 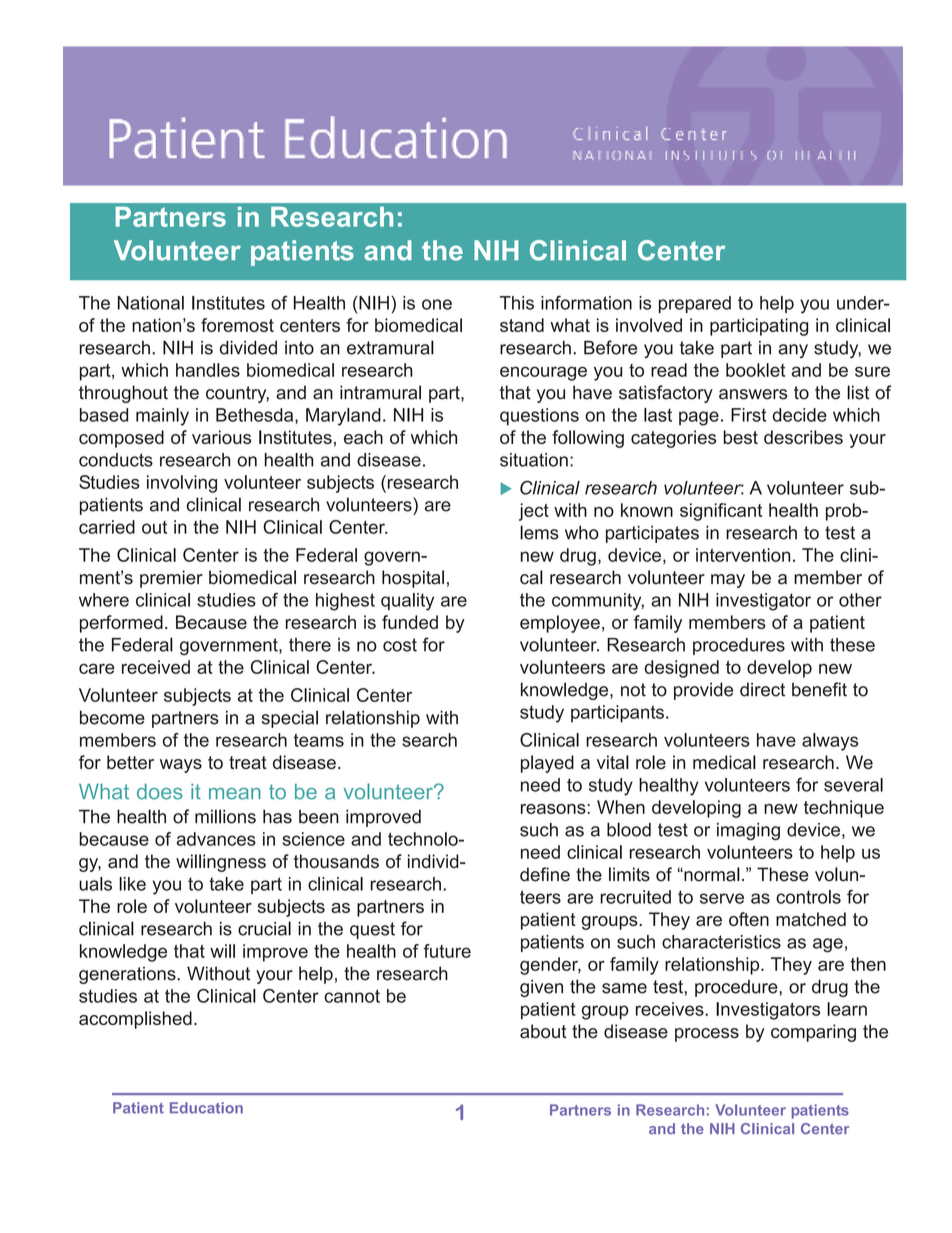 I want to click on This, so click(x=517, y=303).
